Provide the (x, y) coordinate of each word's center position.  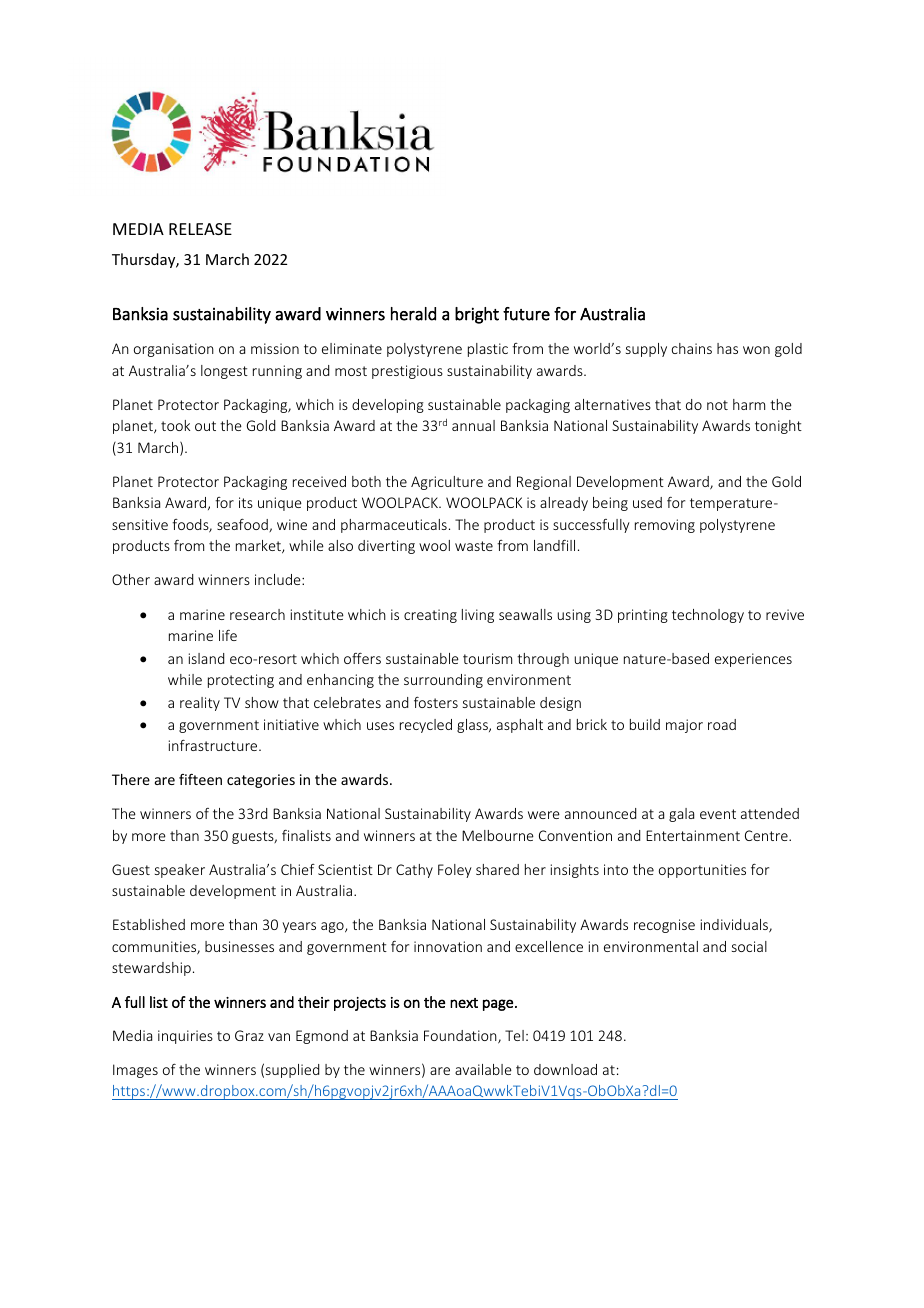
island (206, 658)
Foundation (461, 1037)
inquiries (185, 1037)
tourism (487, 658)
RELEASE (200, 229)
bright (477, 315)
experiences (753, 660)
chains (692, 348)
